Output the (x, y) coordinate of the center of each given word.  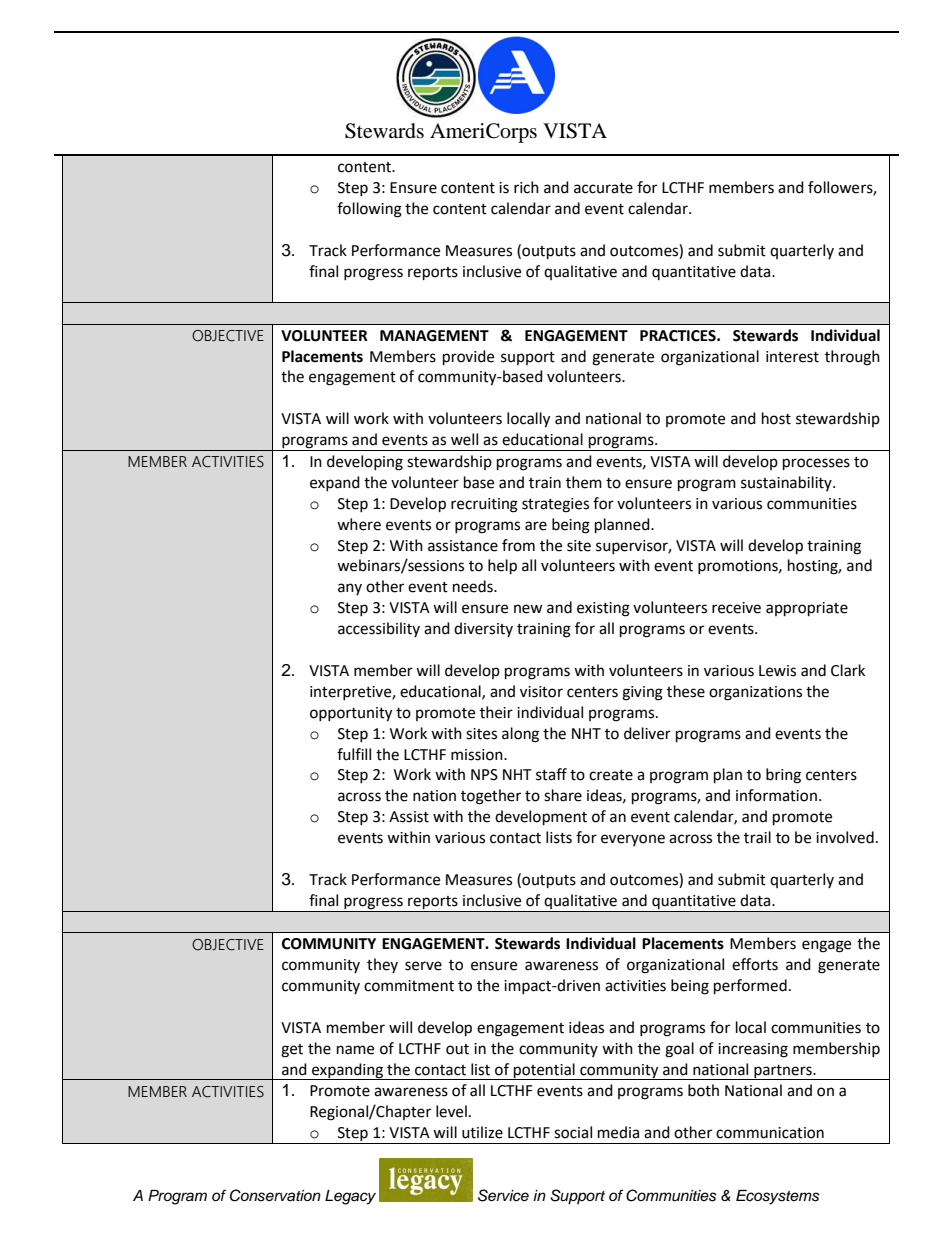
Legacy (350, 1197)
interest (792, 357)
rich (526, 187)
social (573, 1132)
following (369, 210)
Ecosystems (778, 1197)
